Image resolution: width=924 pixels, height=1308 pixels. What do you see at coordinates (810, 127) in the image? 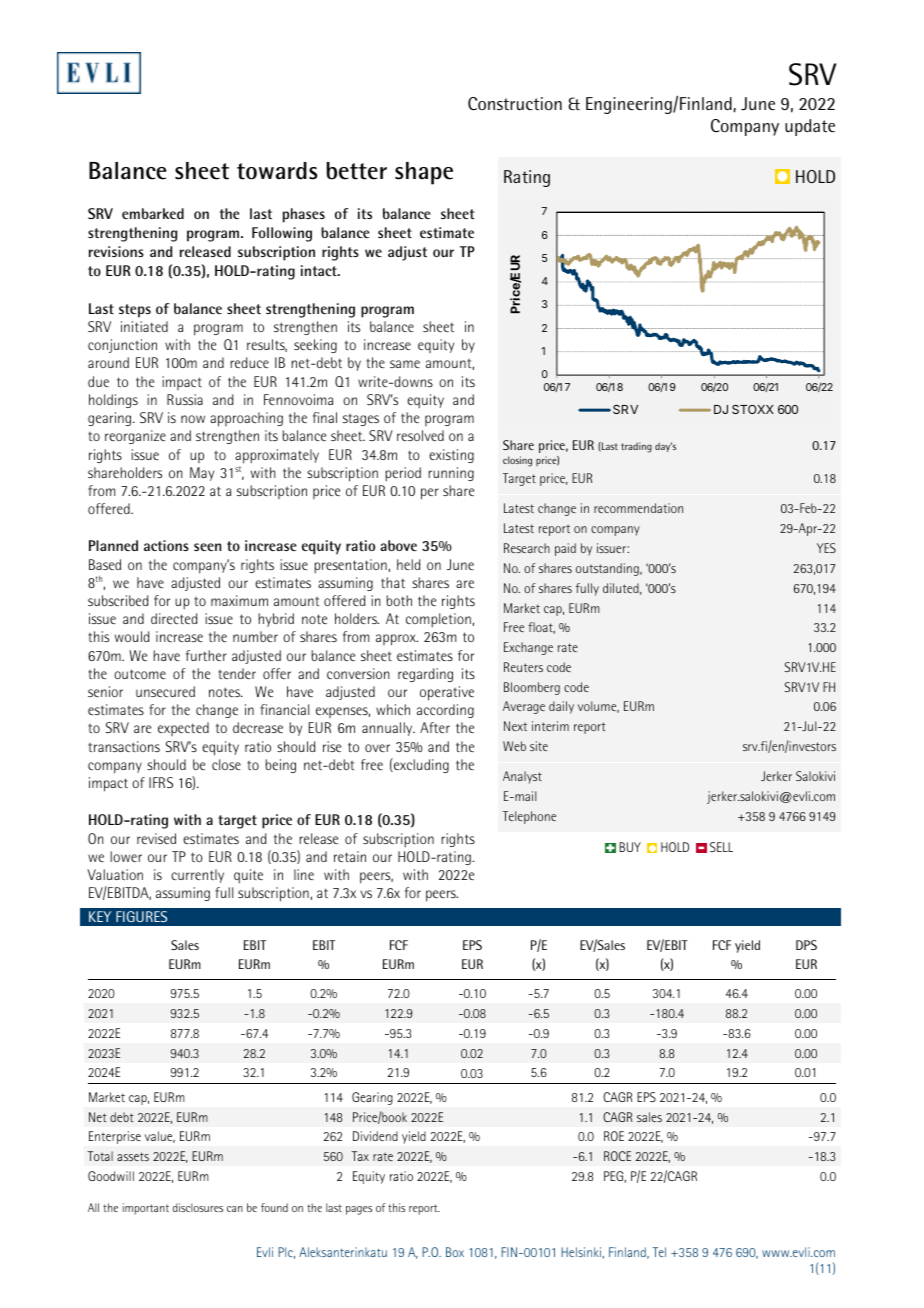
I see `update` at bounding box center [810, 127].
